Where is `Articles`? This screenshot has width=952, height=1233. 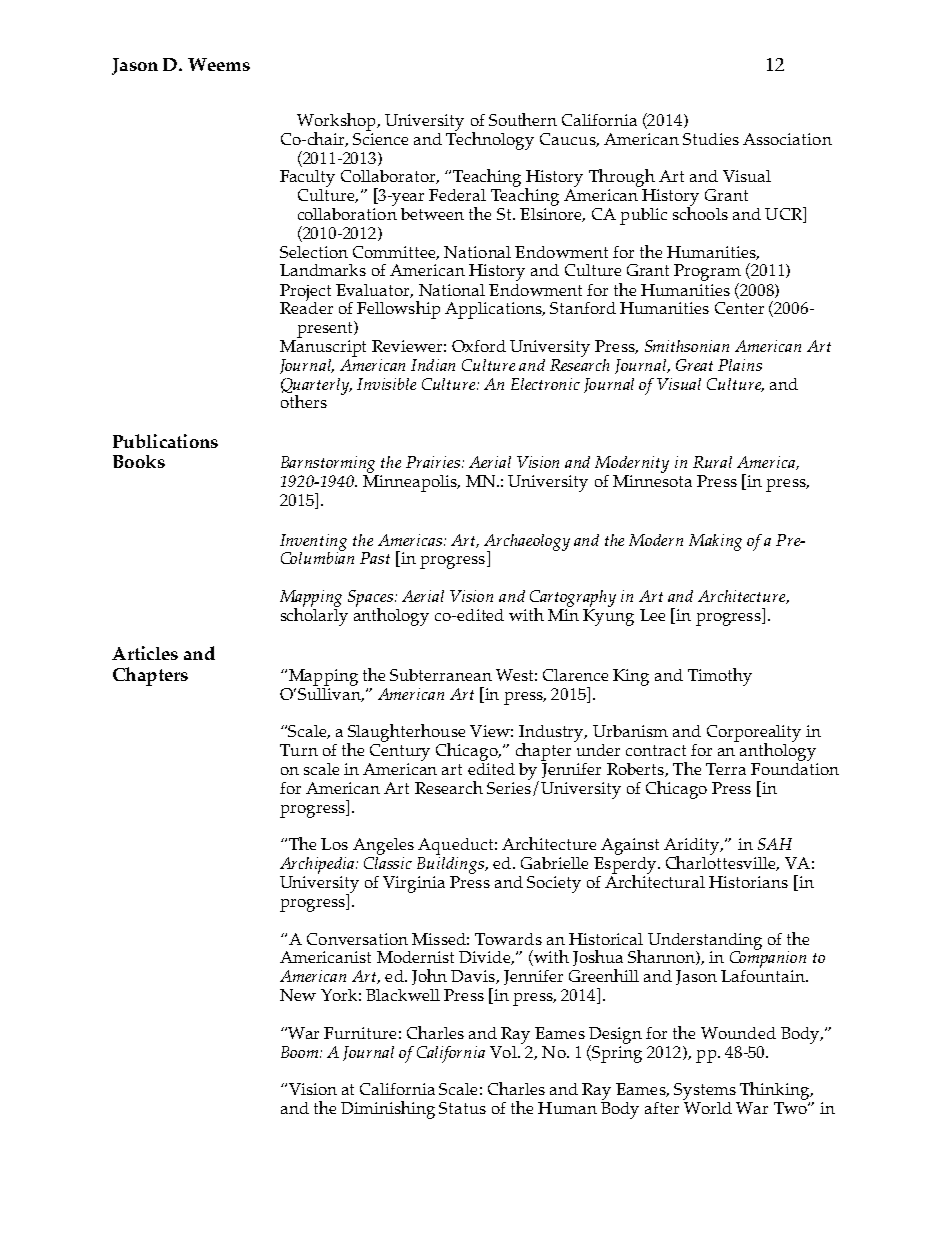 Articles is located at coordinates (145, 653).
